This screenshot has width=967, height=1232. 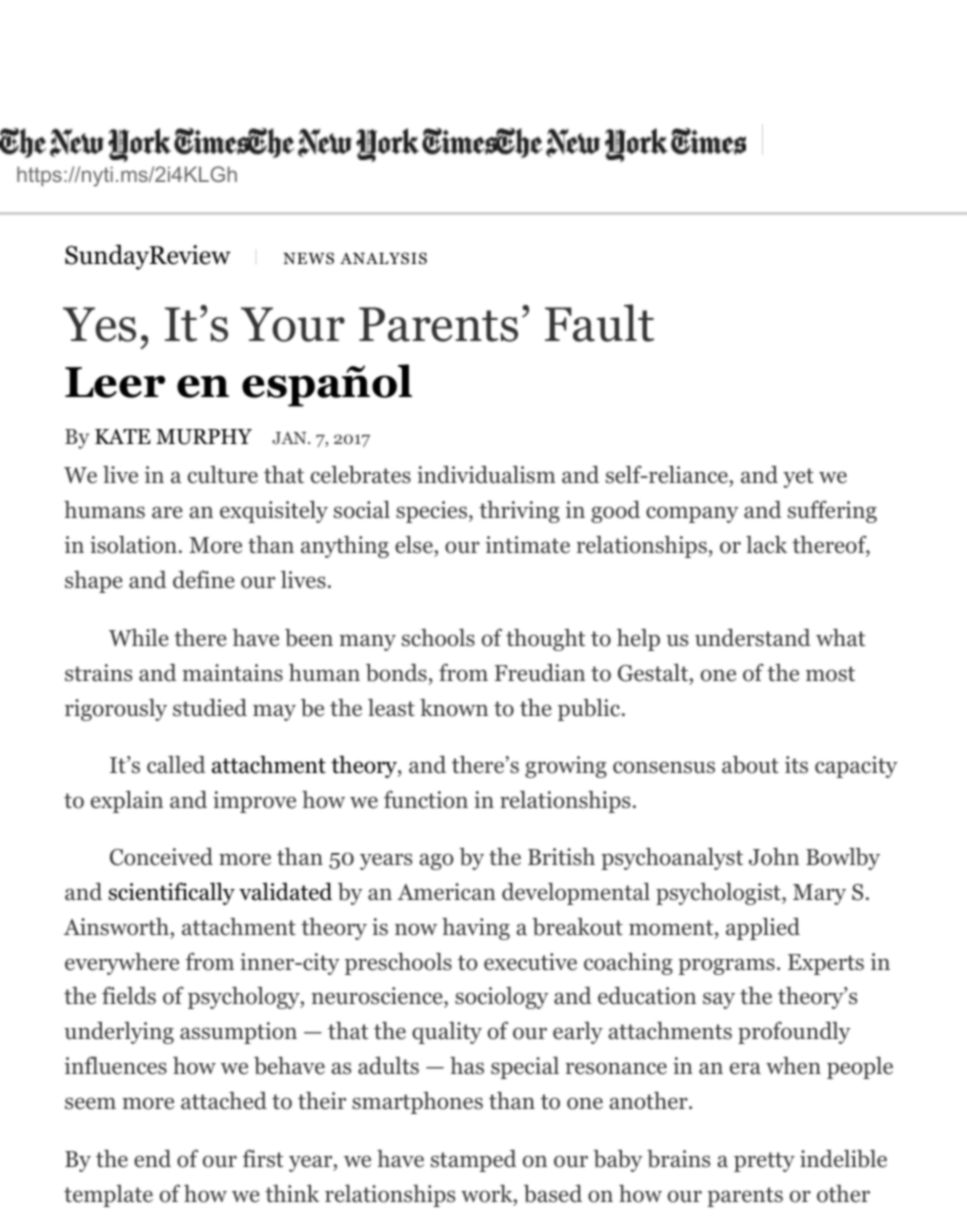 I want to click on define, so click(x=204, y=580).
